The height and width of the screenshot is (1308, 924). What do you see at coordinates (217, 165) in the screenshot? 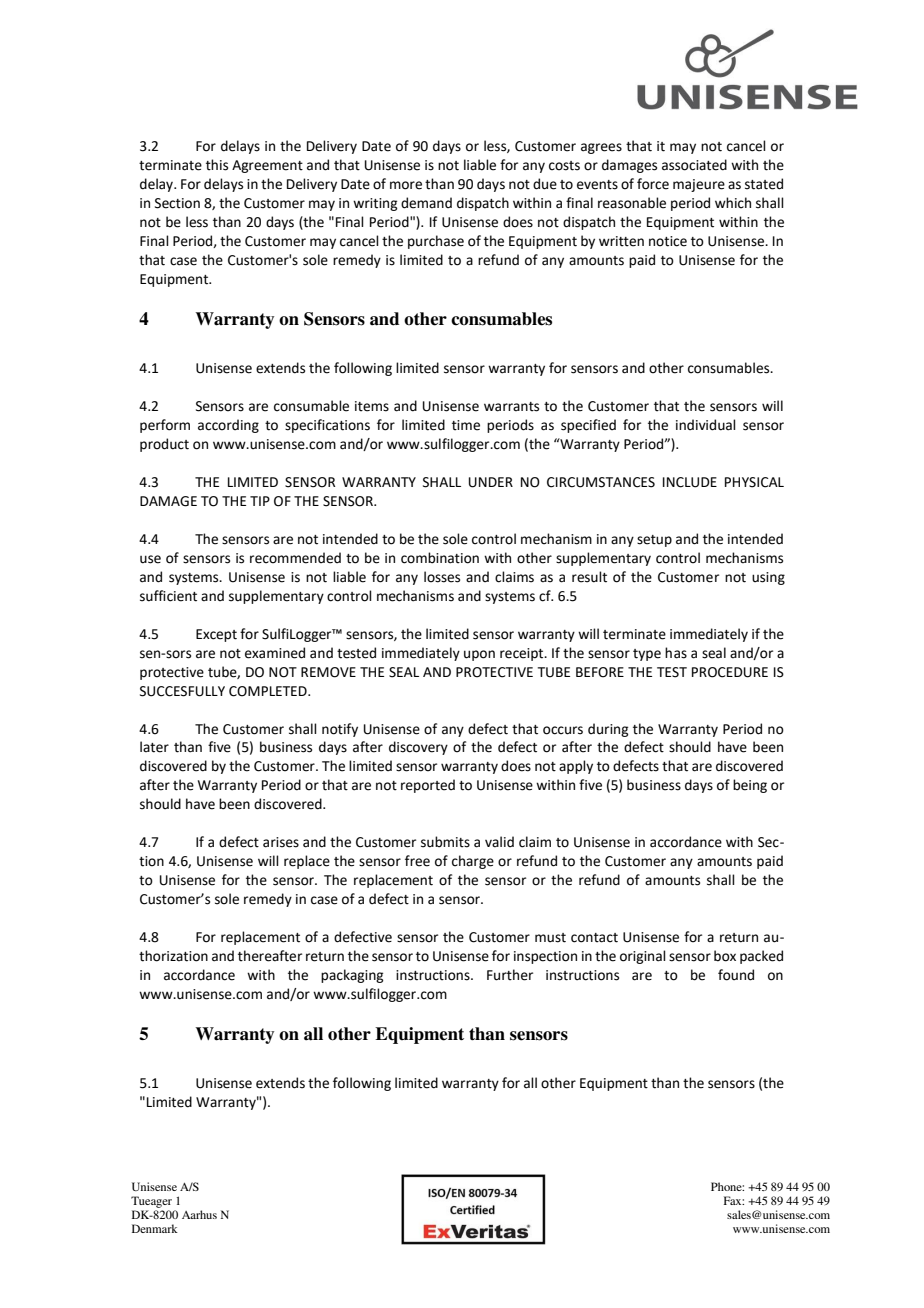
I see `this` at bounding box center [217, 165].
